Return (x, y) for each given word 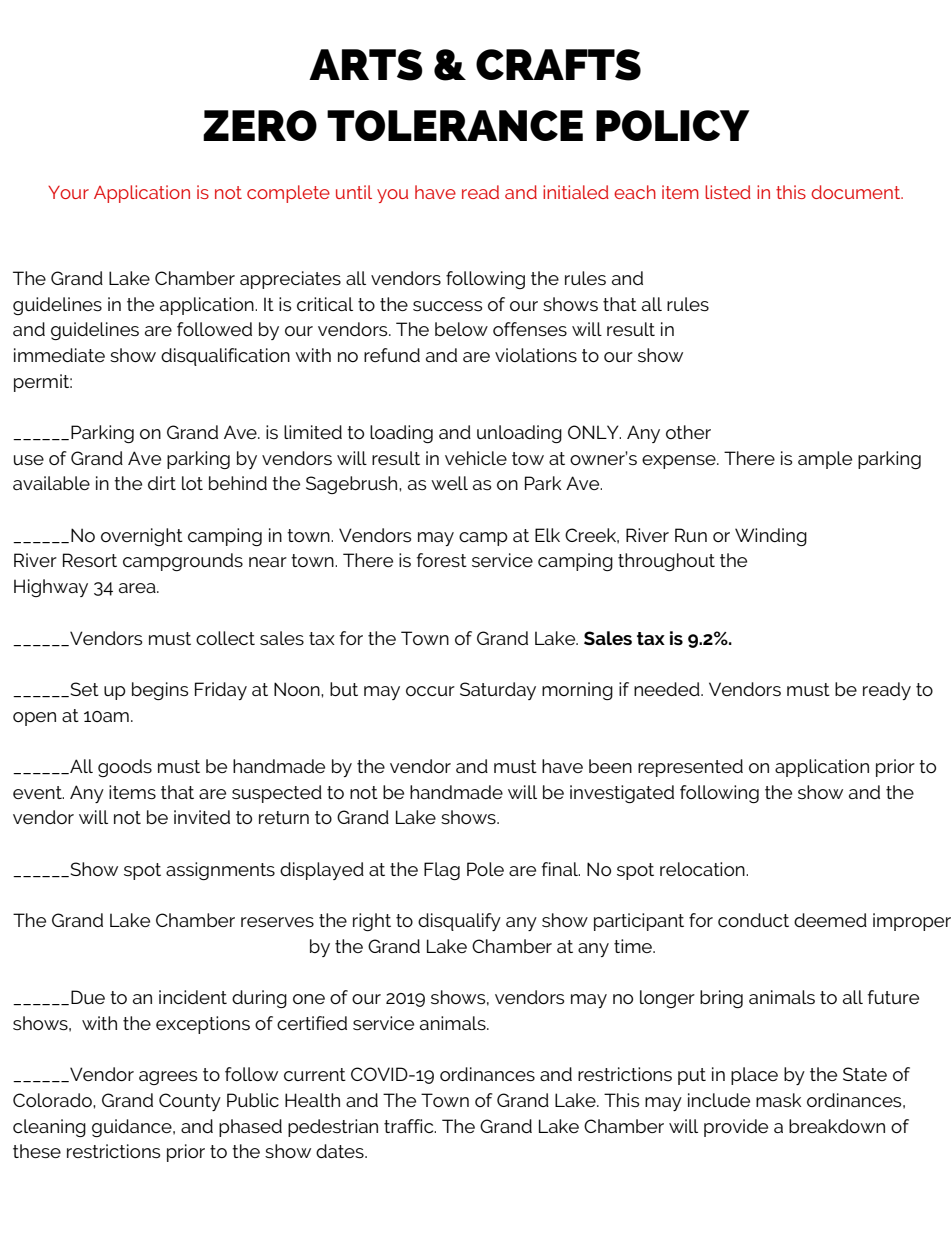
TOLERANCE (455, 125)
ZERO (260, 125)
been (610, 766)
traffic (410, 1126)
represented (690, 768)
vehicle (476, 458)
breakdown (837, 1126)
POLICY (673, 125)
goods (125, 768)
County (190, 1102)
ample (825, 460)
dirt (162, 483)
